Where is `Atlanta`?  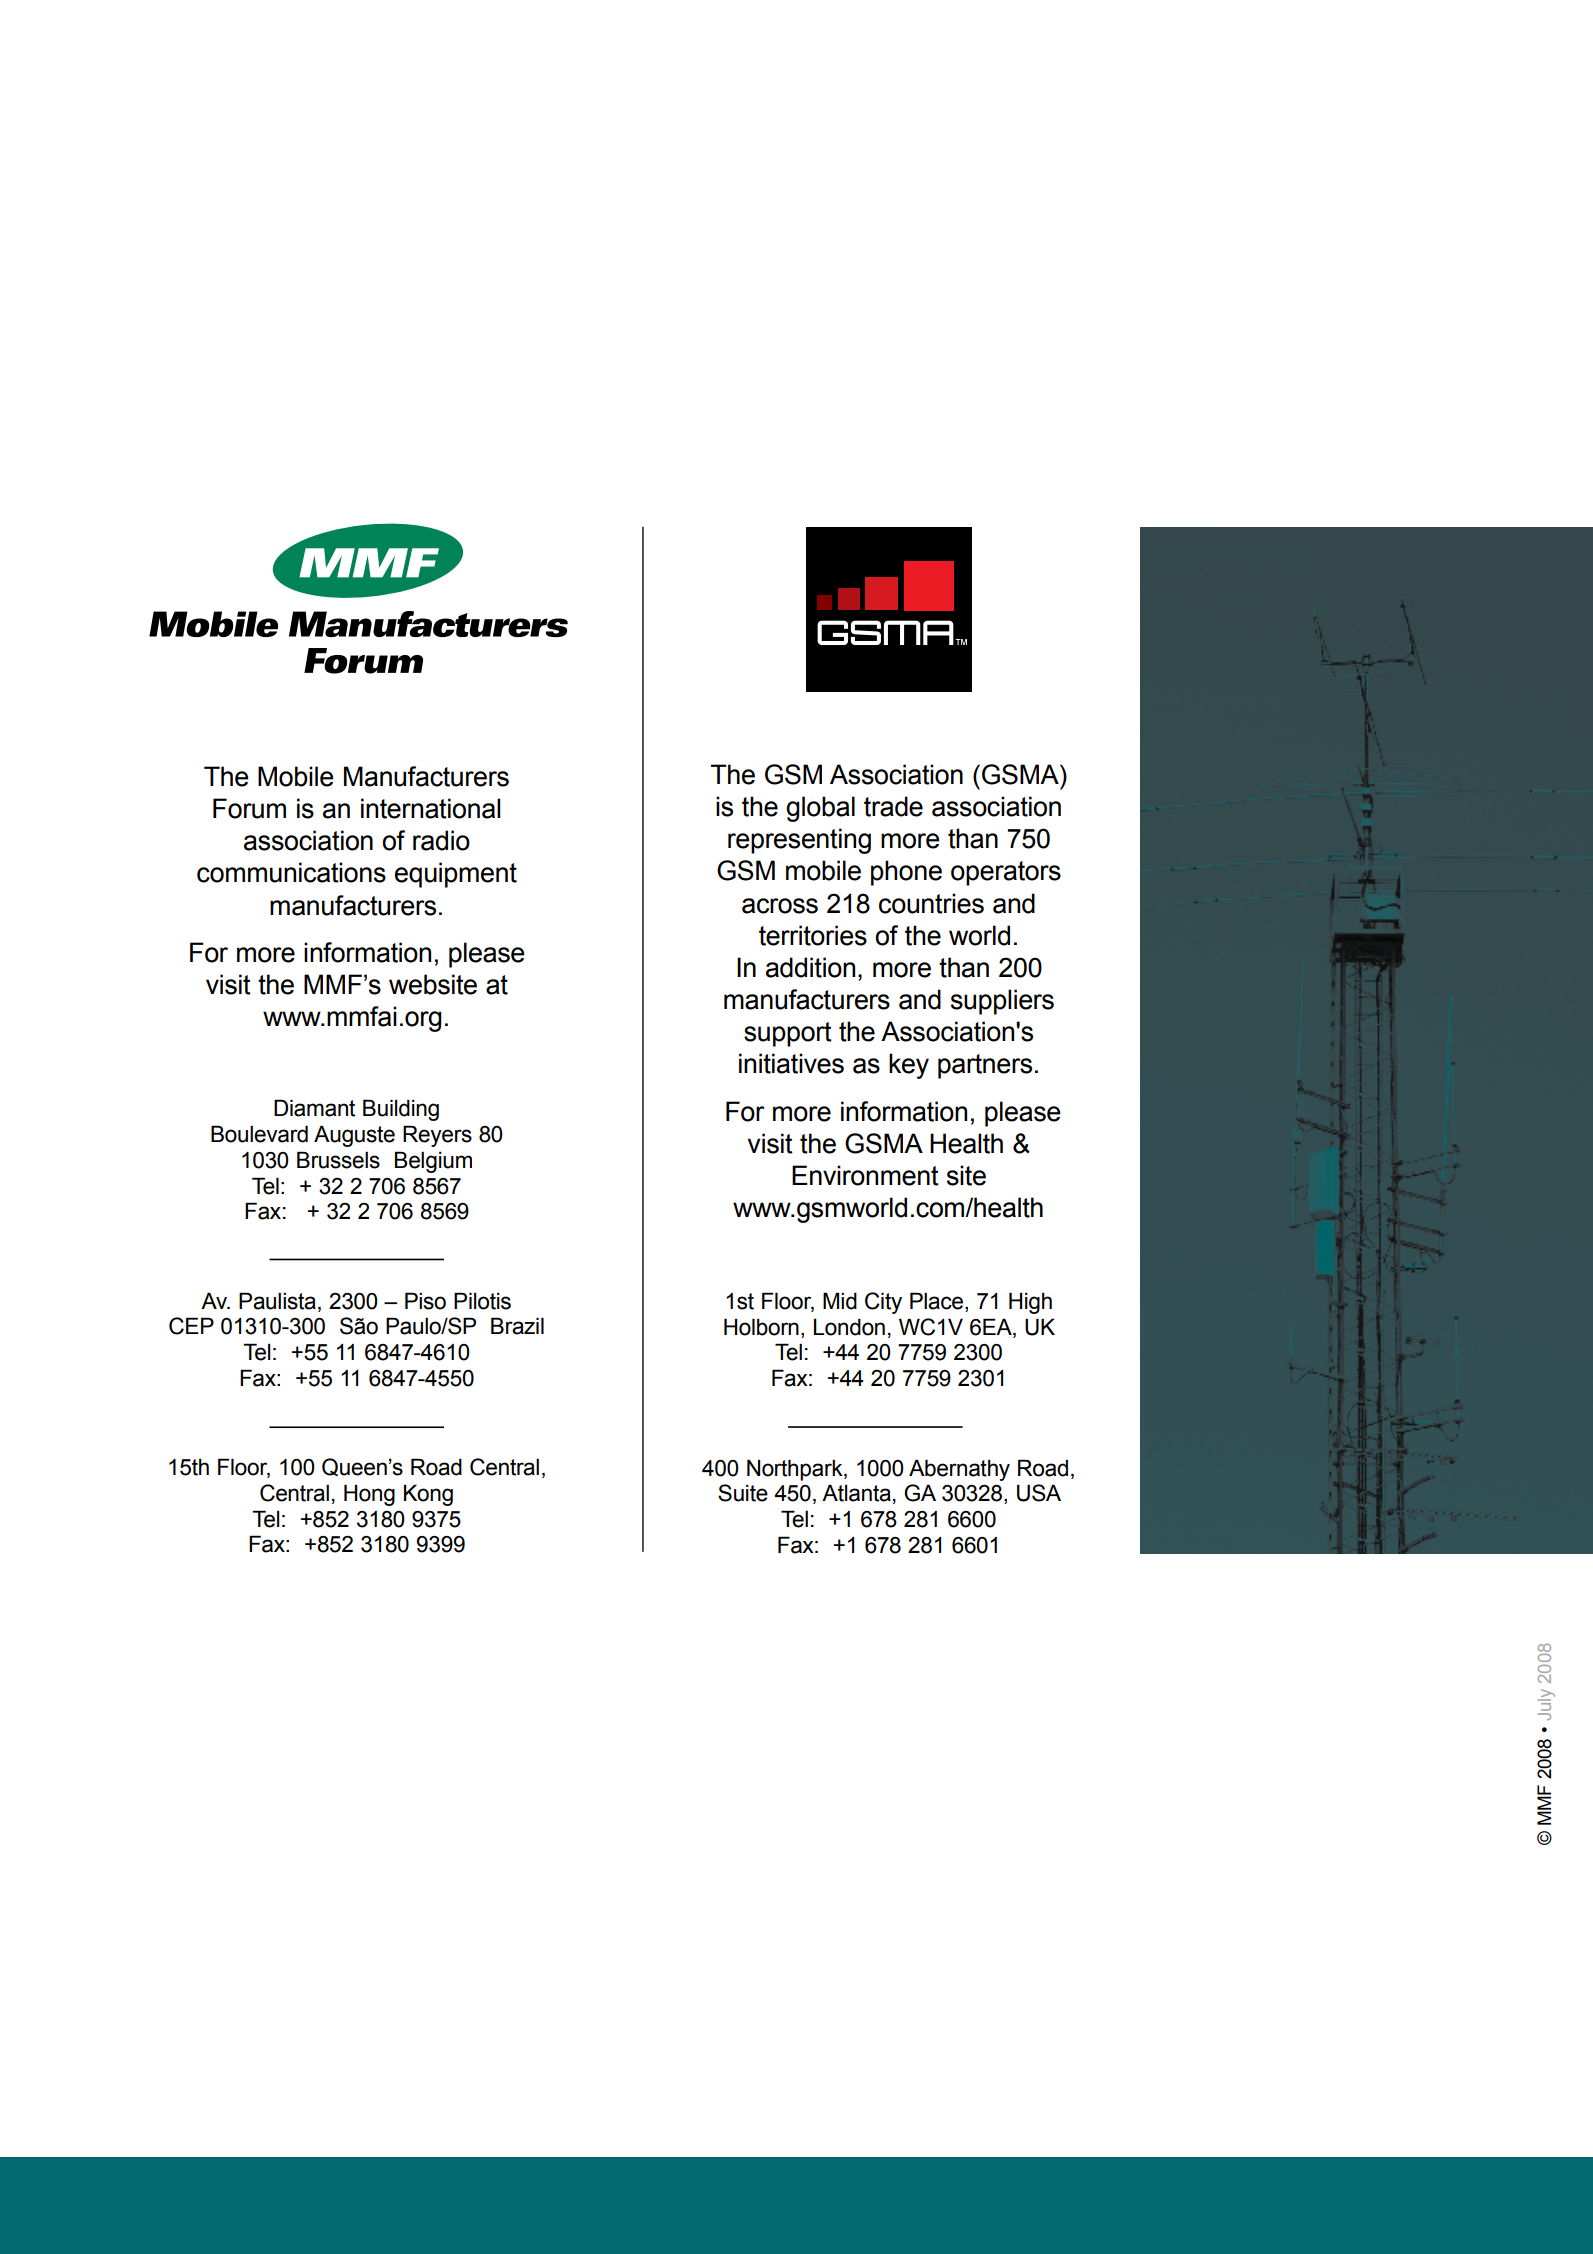
Atlanta is located at coordinates (856, 1493).
